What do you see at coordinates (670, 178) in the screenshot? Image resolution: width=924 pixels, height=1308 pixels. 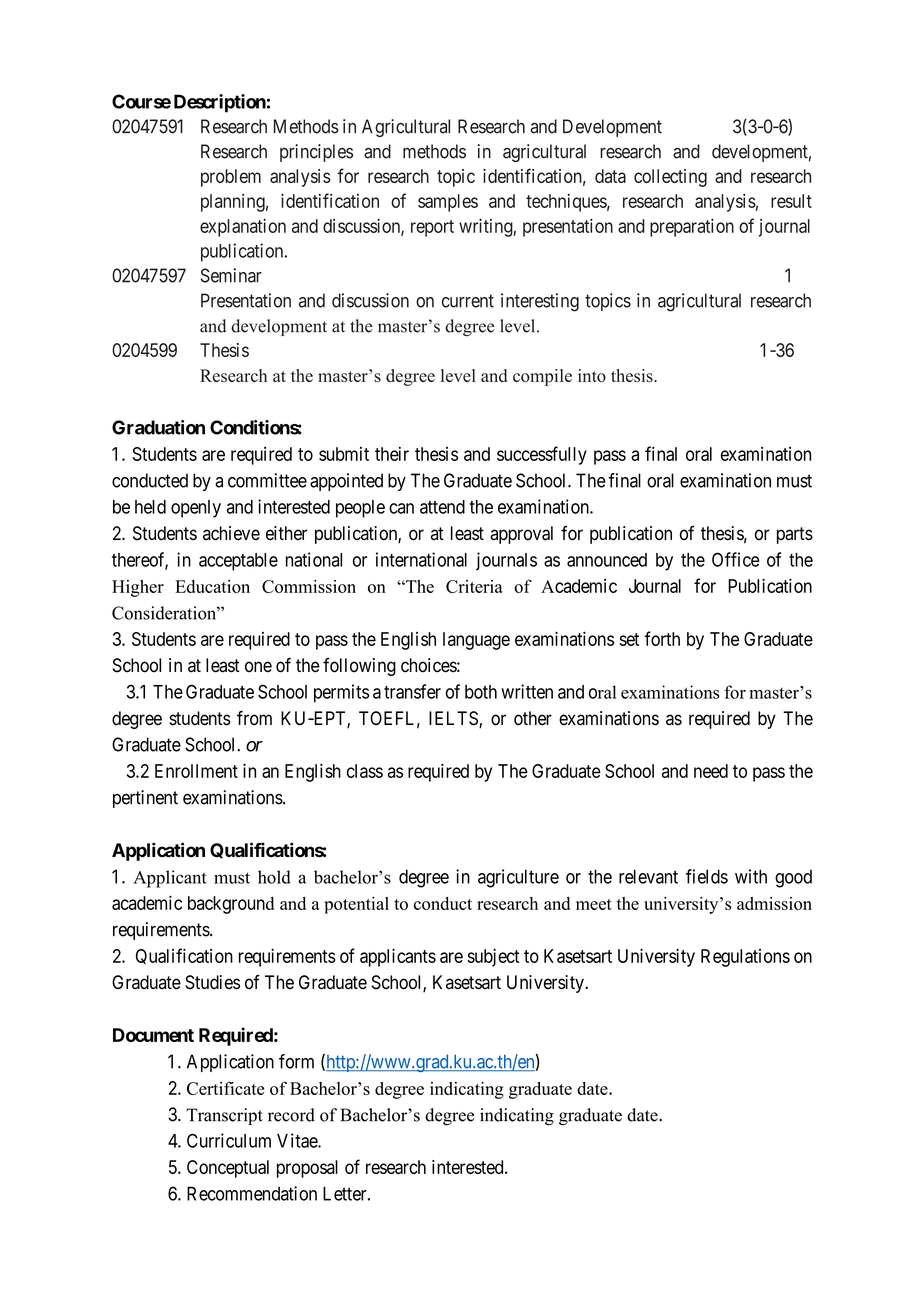 I see `collecting` at bounding box center [670, 178].
